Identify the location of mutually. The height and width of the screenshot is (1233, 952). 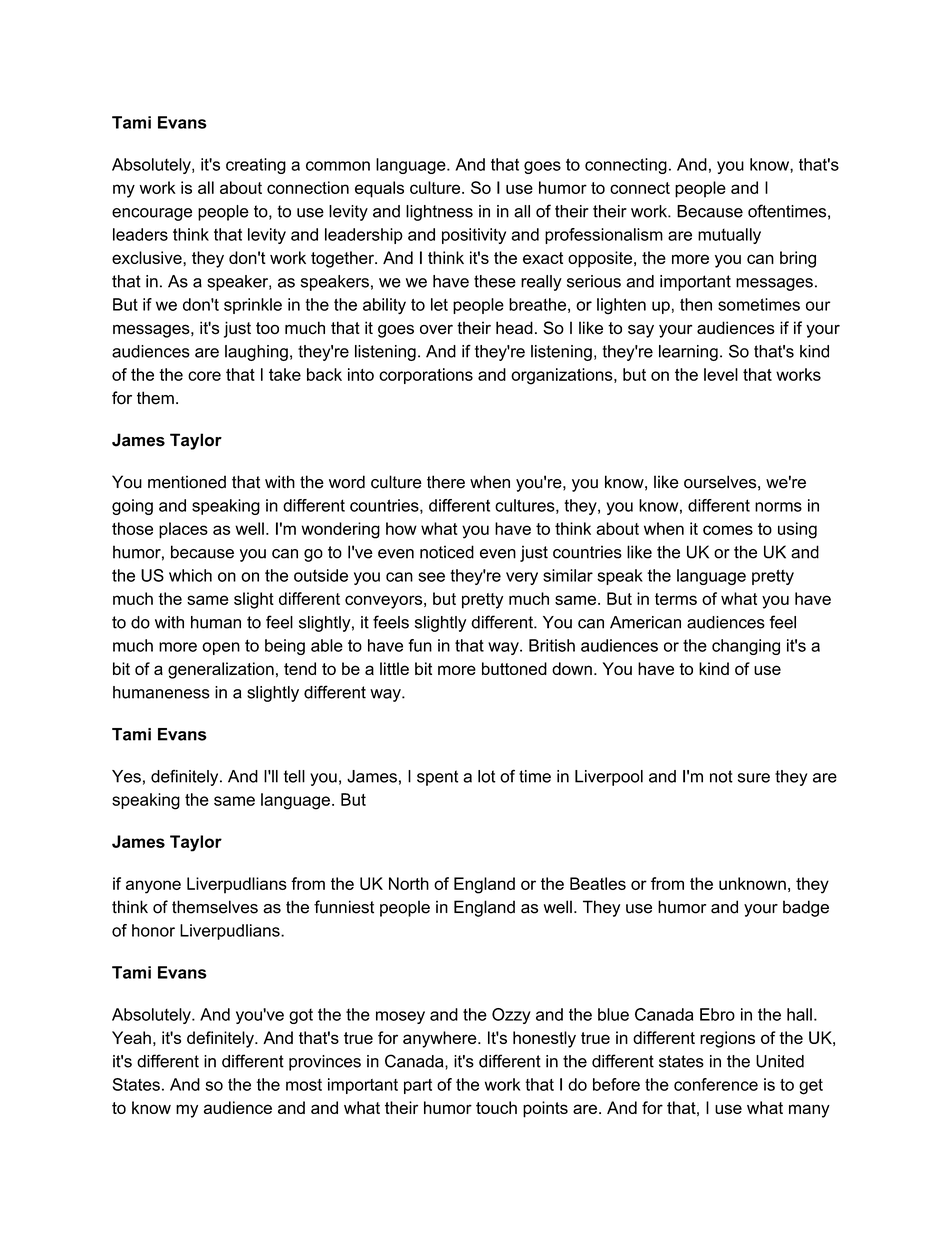
(729, 236).
